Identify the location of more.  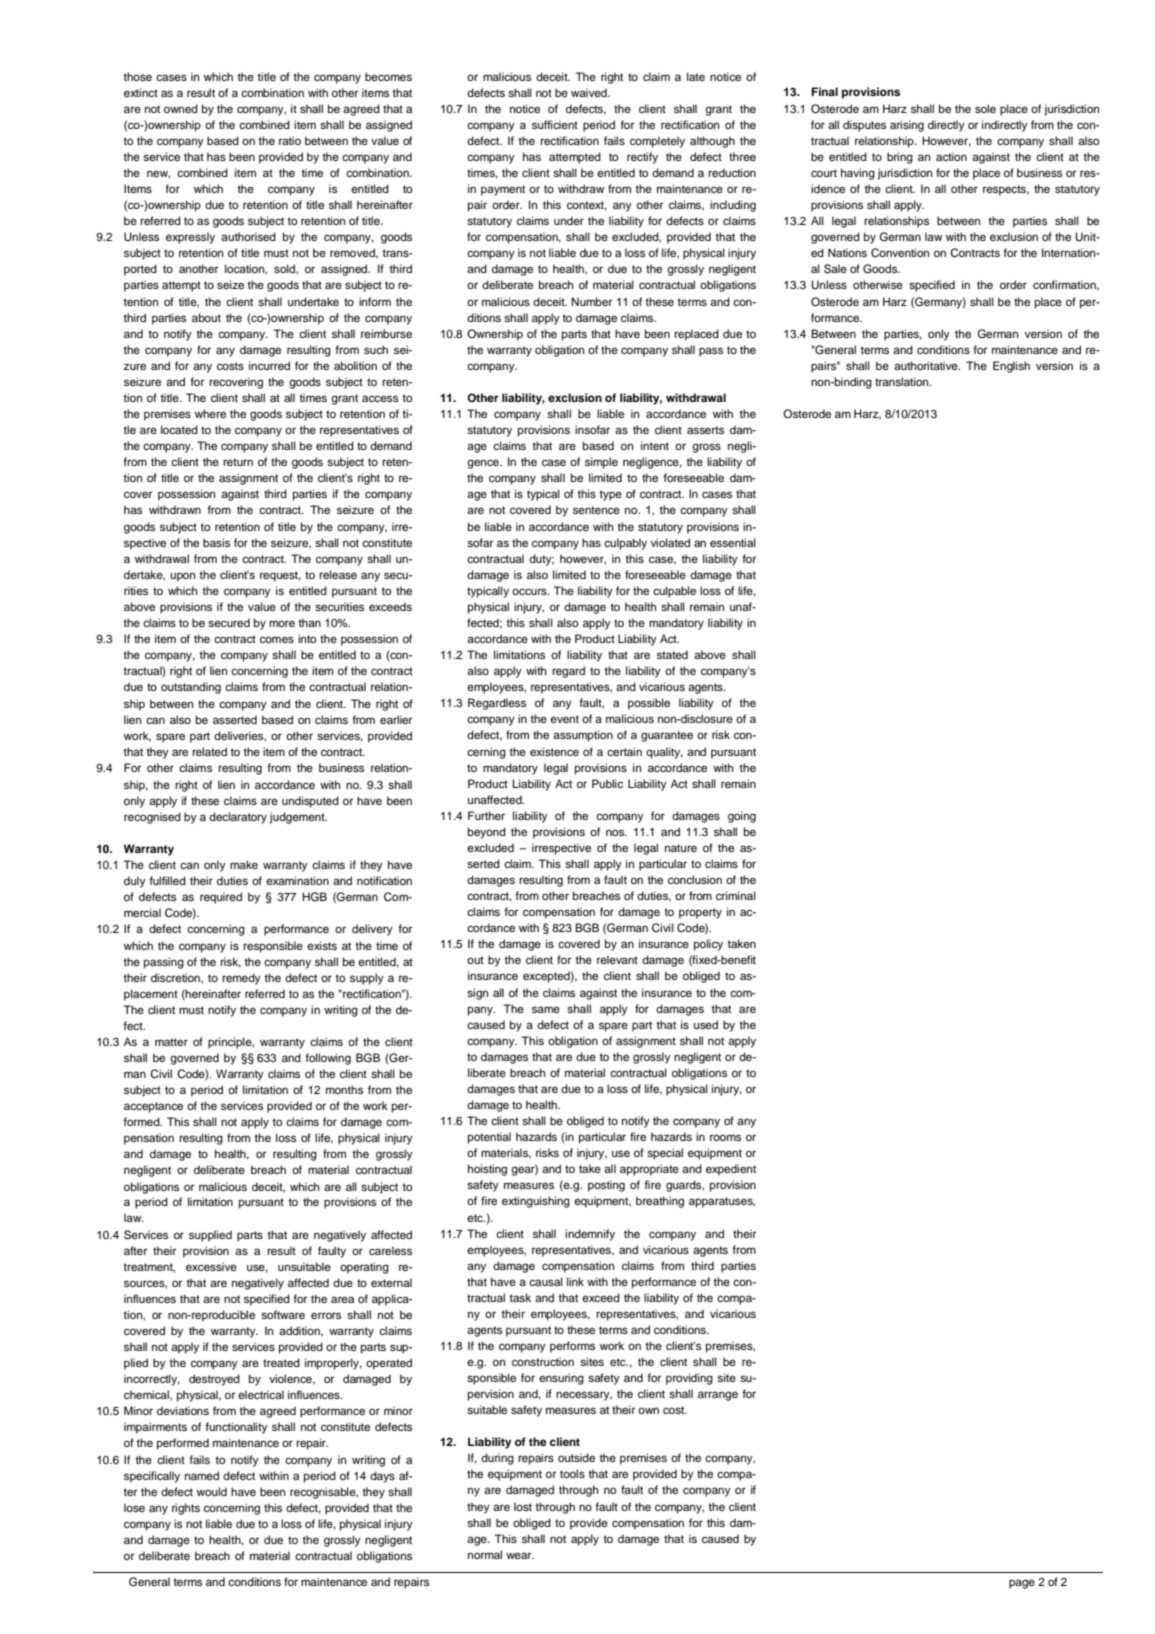
(282, 623).
